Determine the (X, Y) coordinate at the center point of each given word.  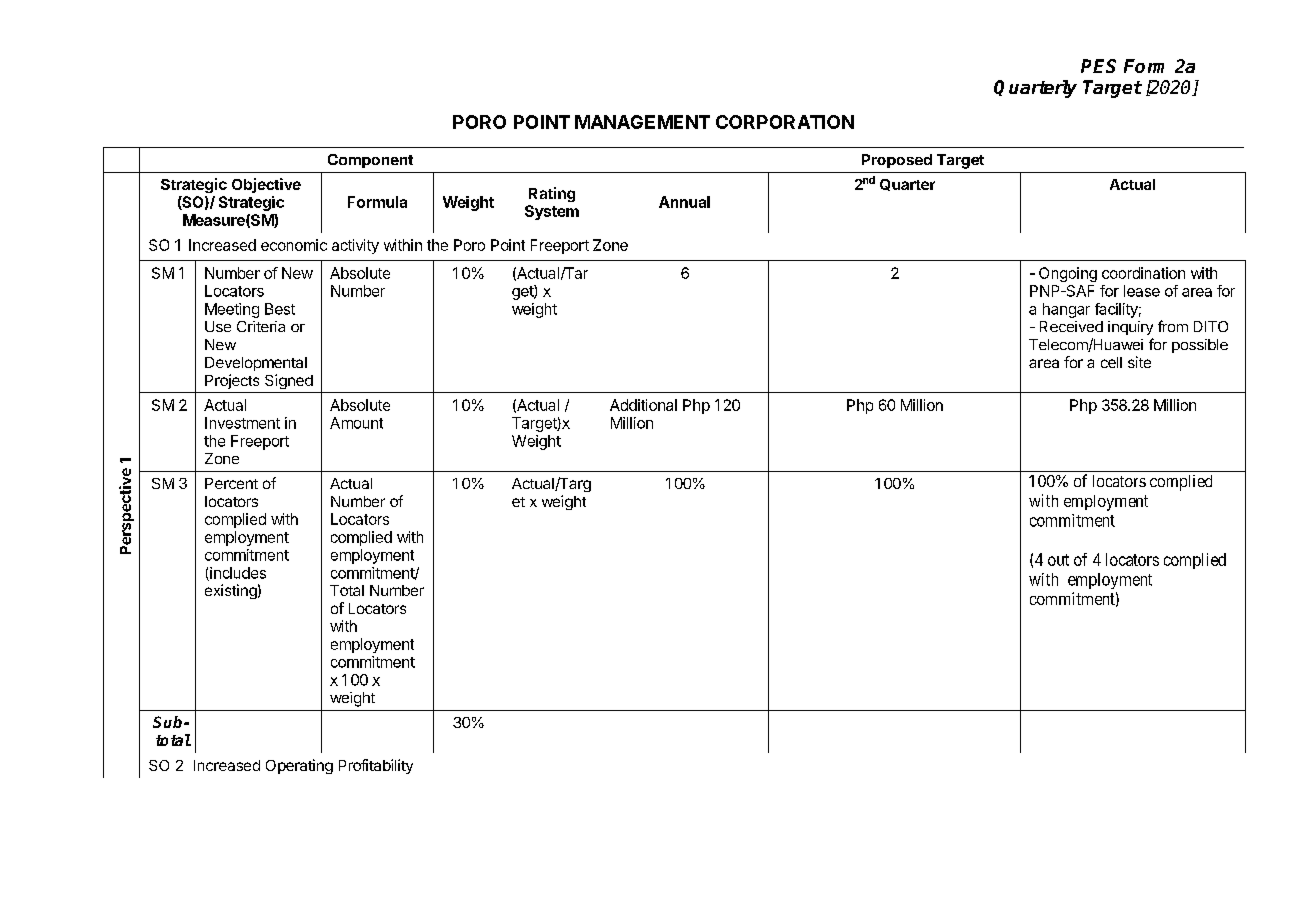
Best (280, 309)
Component (370, 161)
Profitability (376, 766)
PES (1098, 66)
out (1058, 560)
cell (1111, 362)
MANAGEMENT (642, 122)
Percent (231, 483)
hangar (1066, 310)
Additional (643, 405)
